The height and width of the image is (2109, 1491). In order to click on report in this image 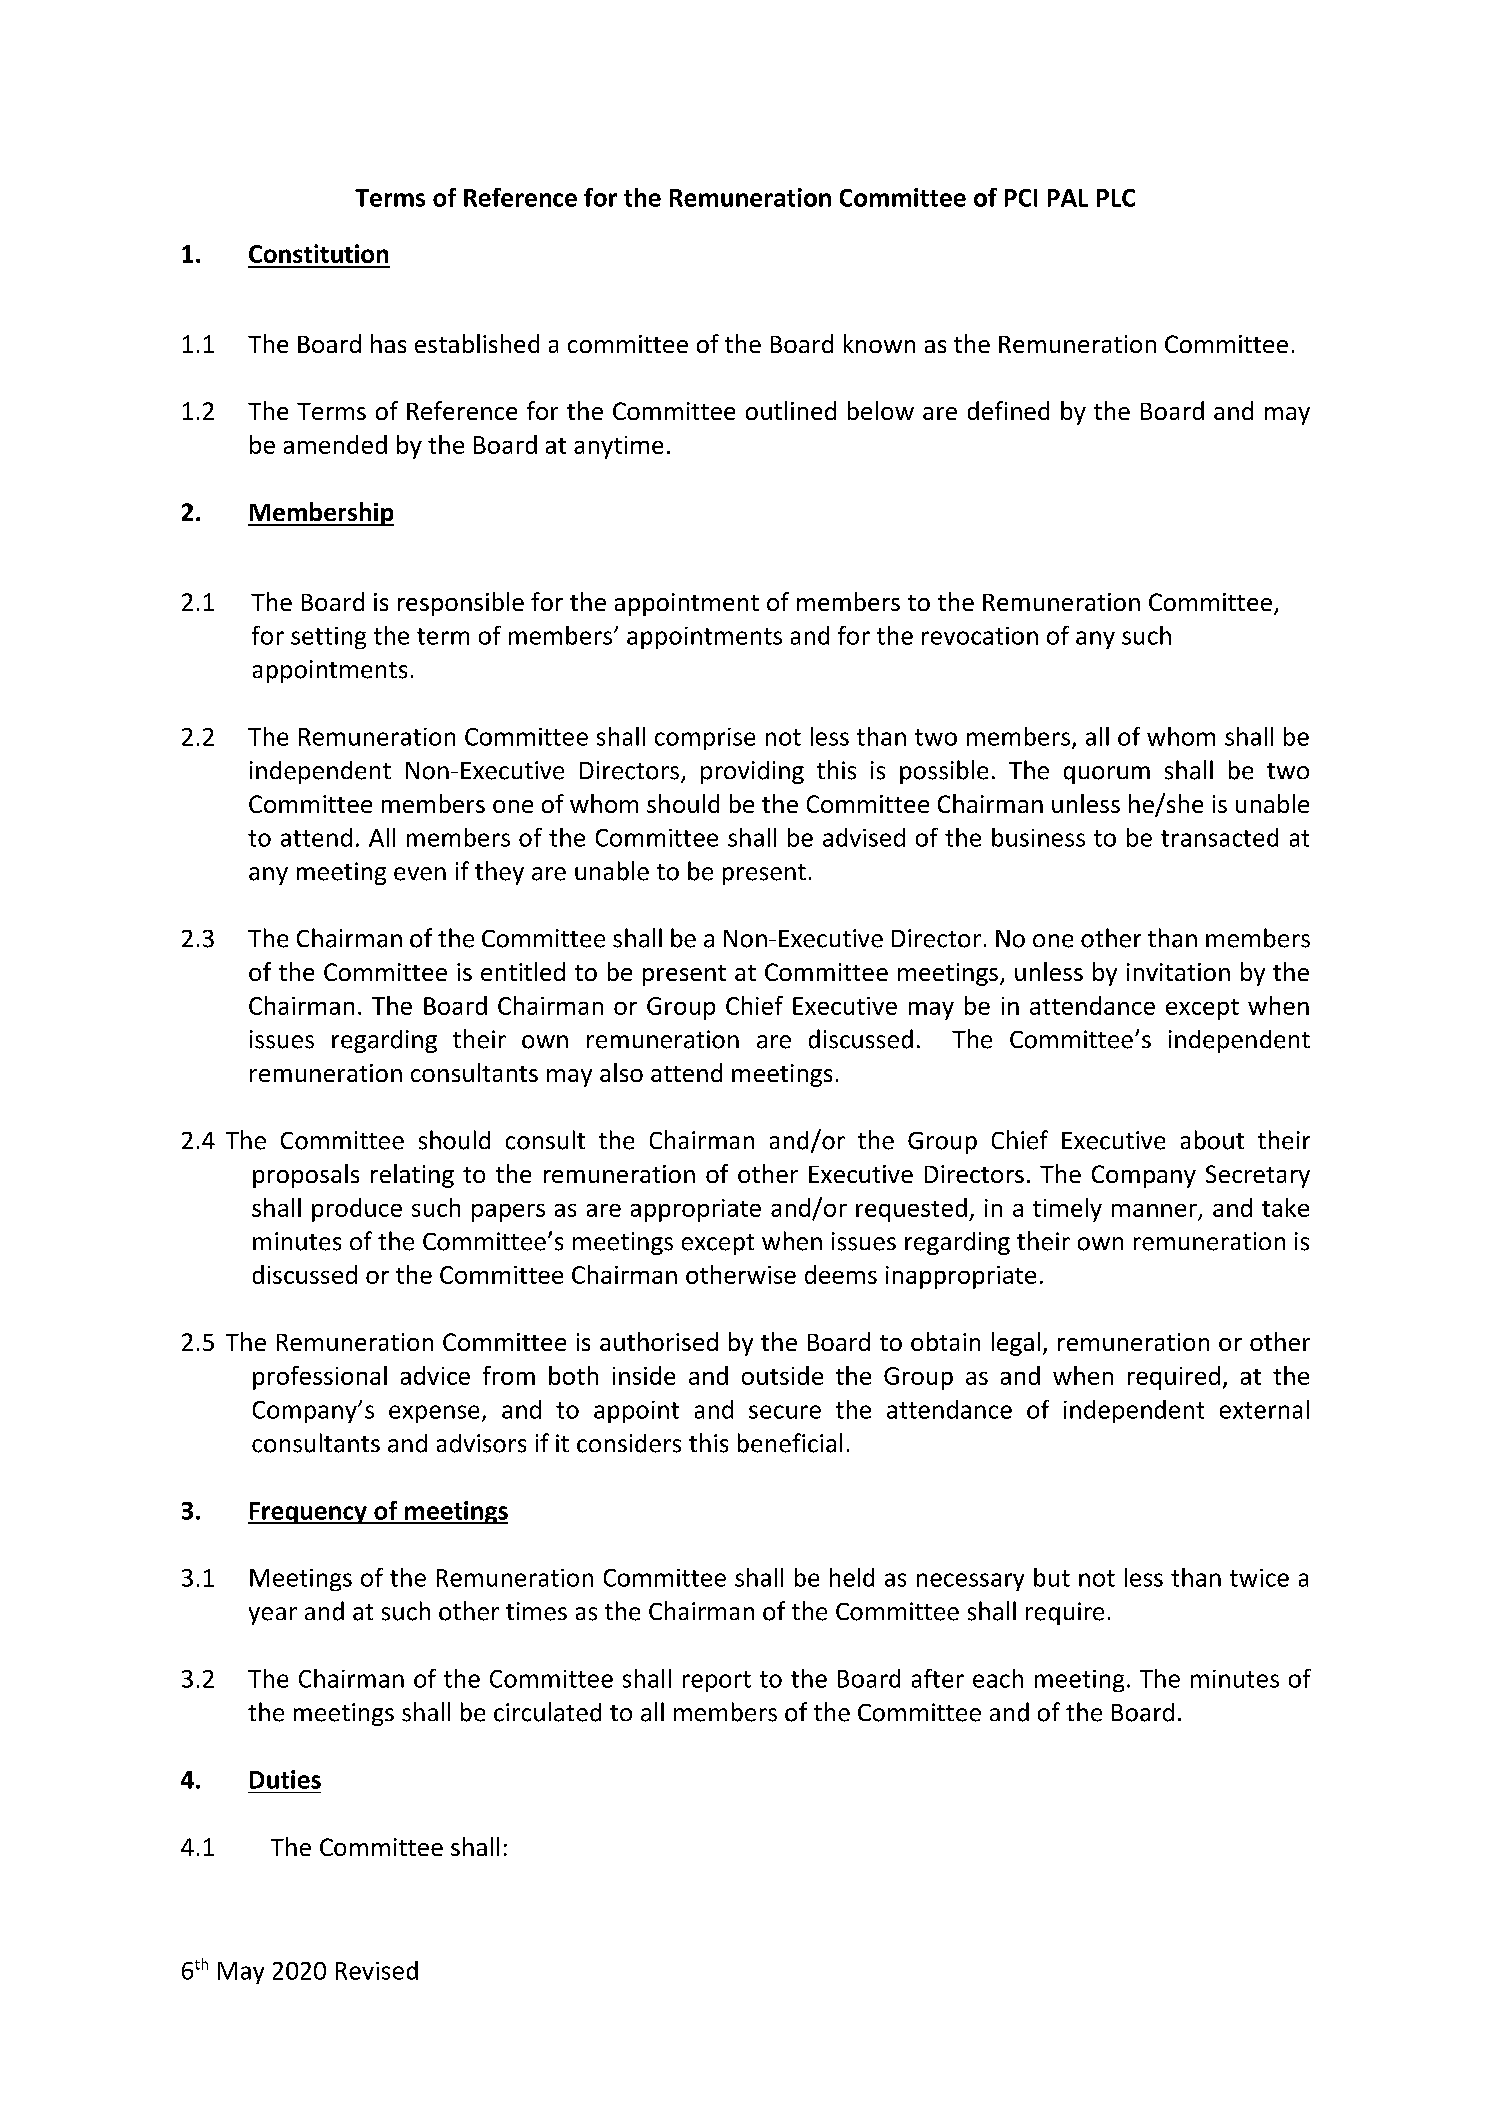, I will do `click(717, 1681)`.
